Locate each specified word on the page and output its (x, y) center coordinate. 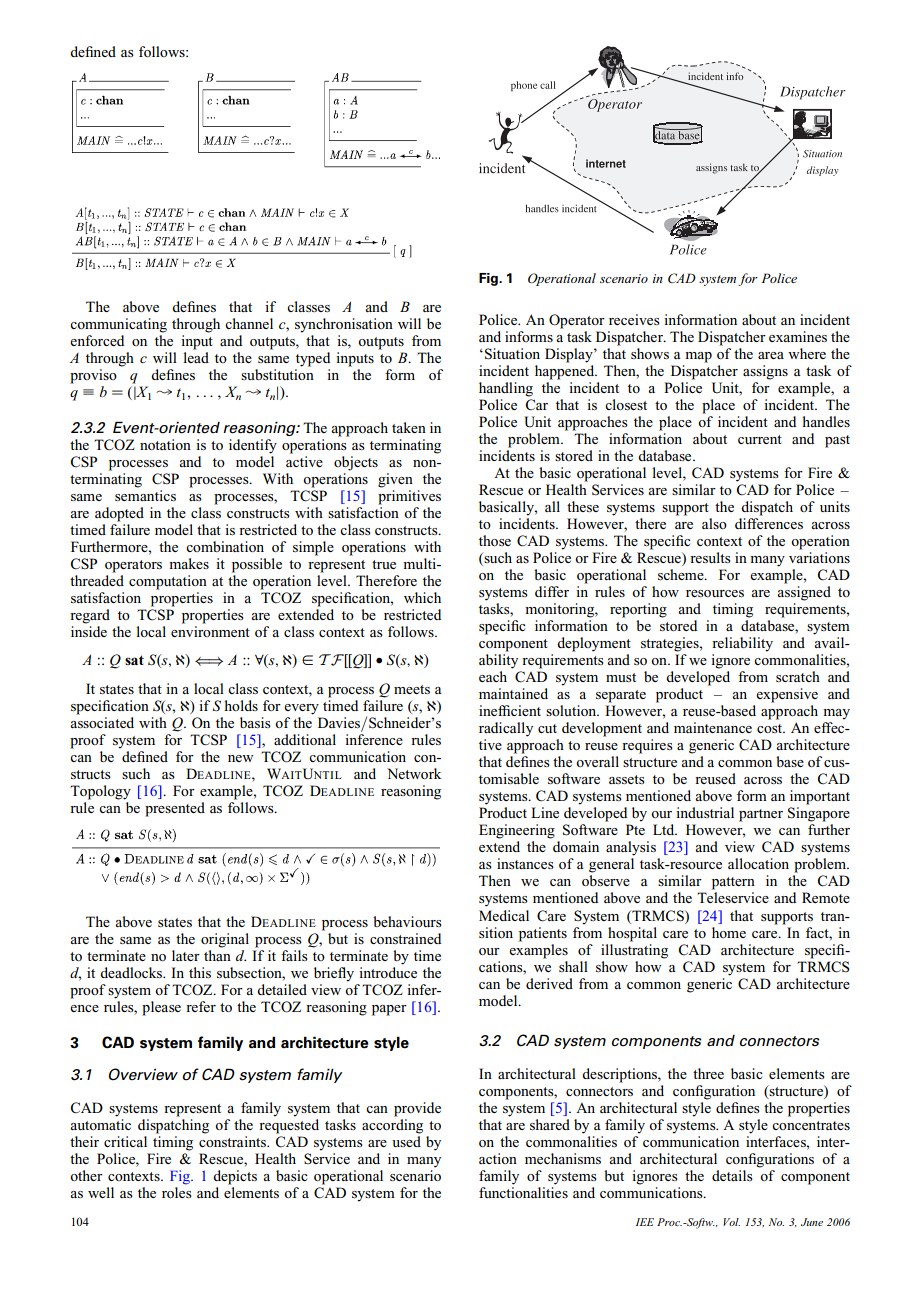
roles (177, 1192)
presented (175, 809)
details (732, 1175)
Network (414, 773)
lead (196, 357)
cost (771, 728)
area (771, 355)
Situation (512, 354)
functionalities (523, 1192)
